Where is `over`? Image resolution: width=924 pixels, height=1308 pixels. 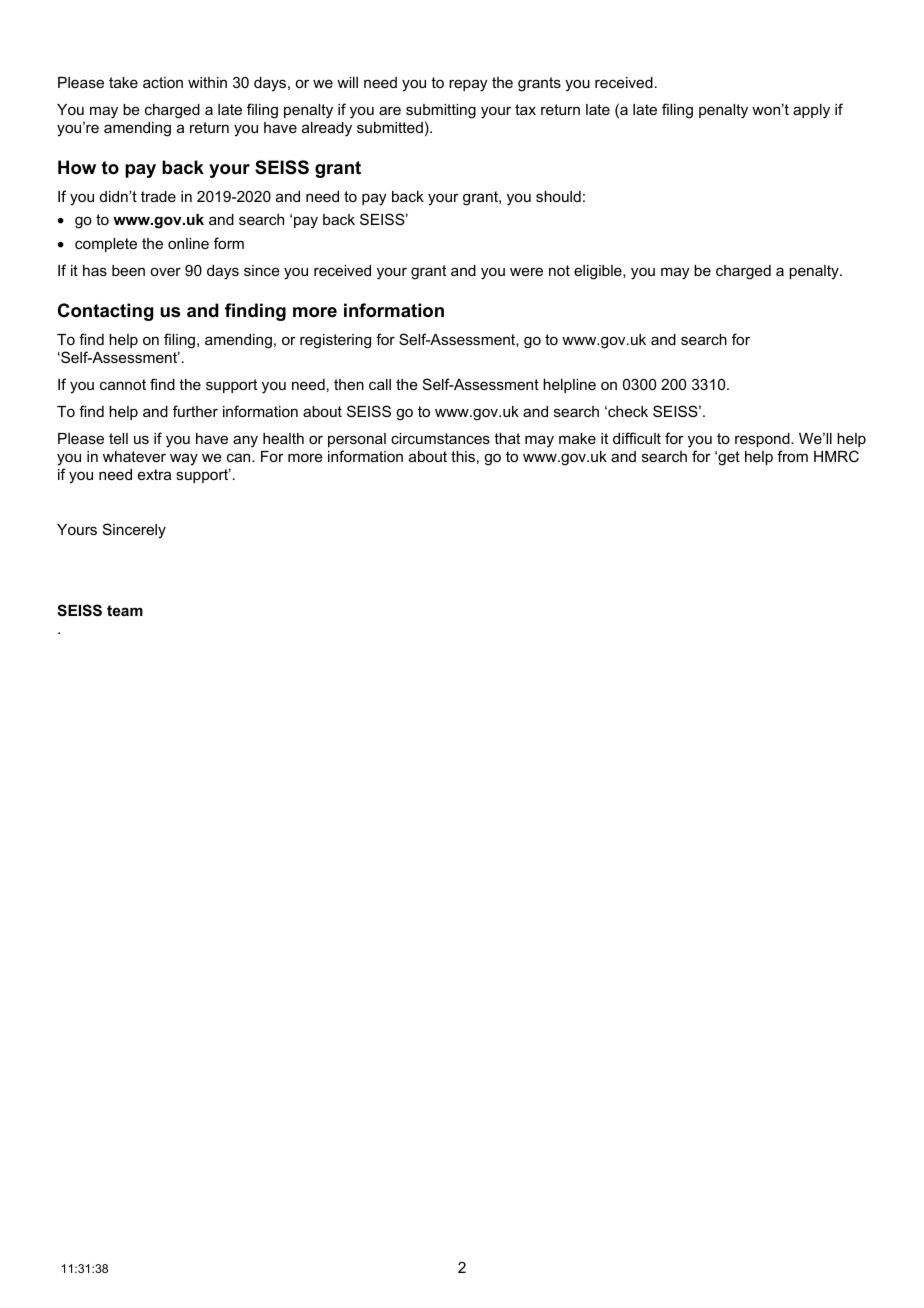 over is located at coordinates (165, 271).
